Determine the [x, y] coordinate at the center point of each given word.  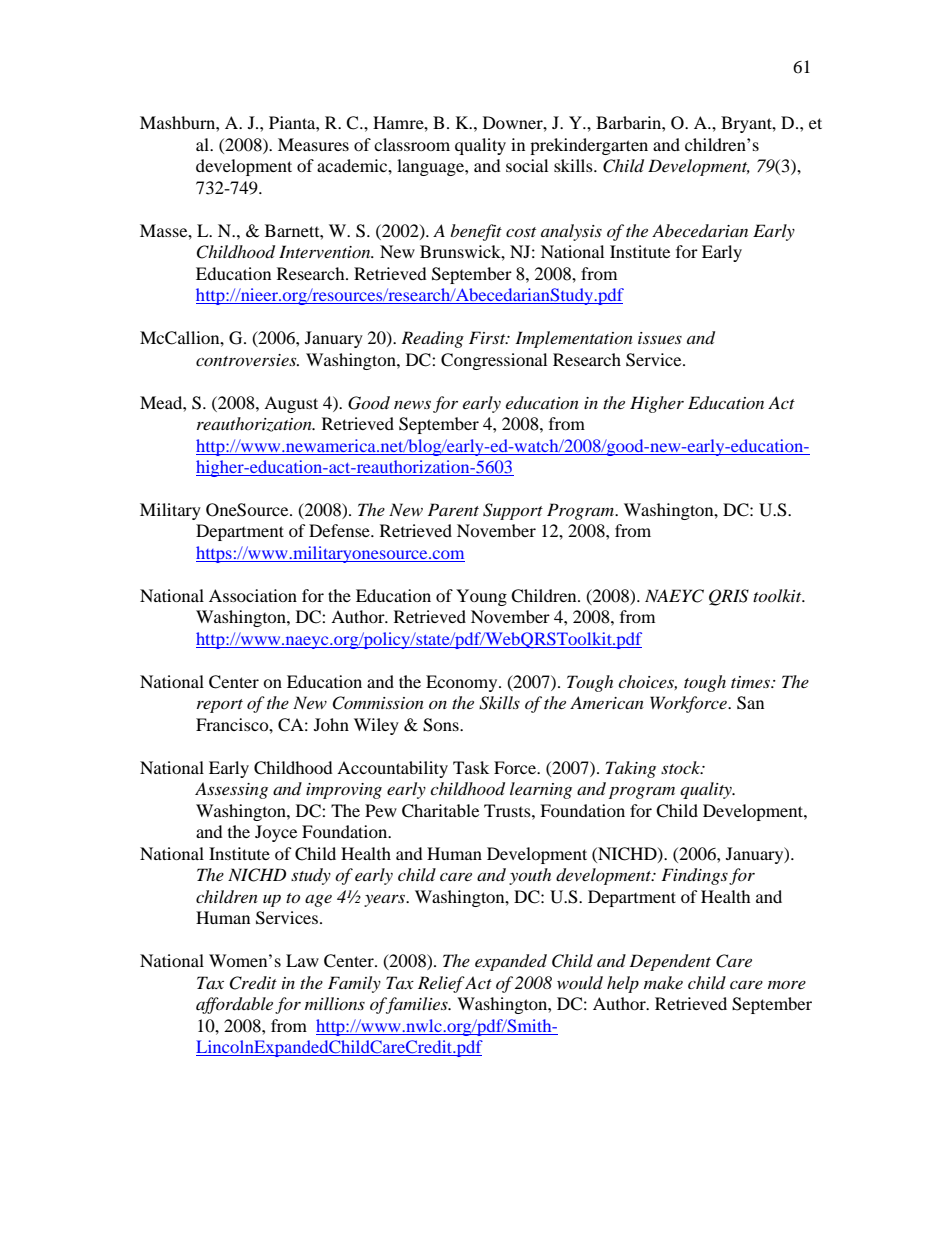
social [527, 165]
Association [253, 595]
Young [481, 597]
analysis [571, 232]
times [751, 682]
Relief [441, 984]
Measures [313, 144]
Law [302, 960]
